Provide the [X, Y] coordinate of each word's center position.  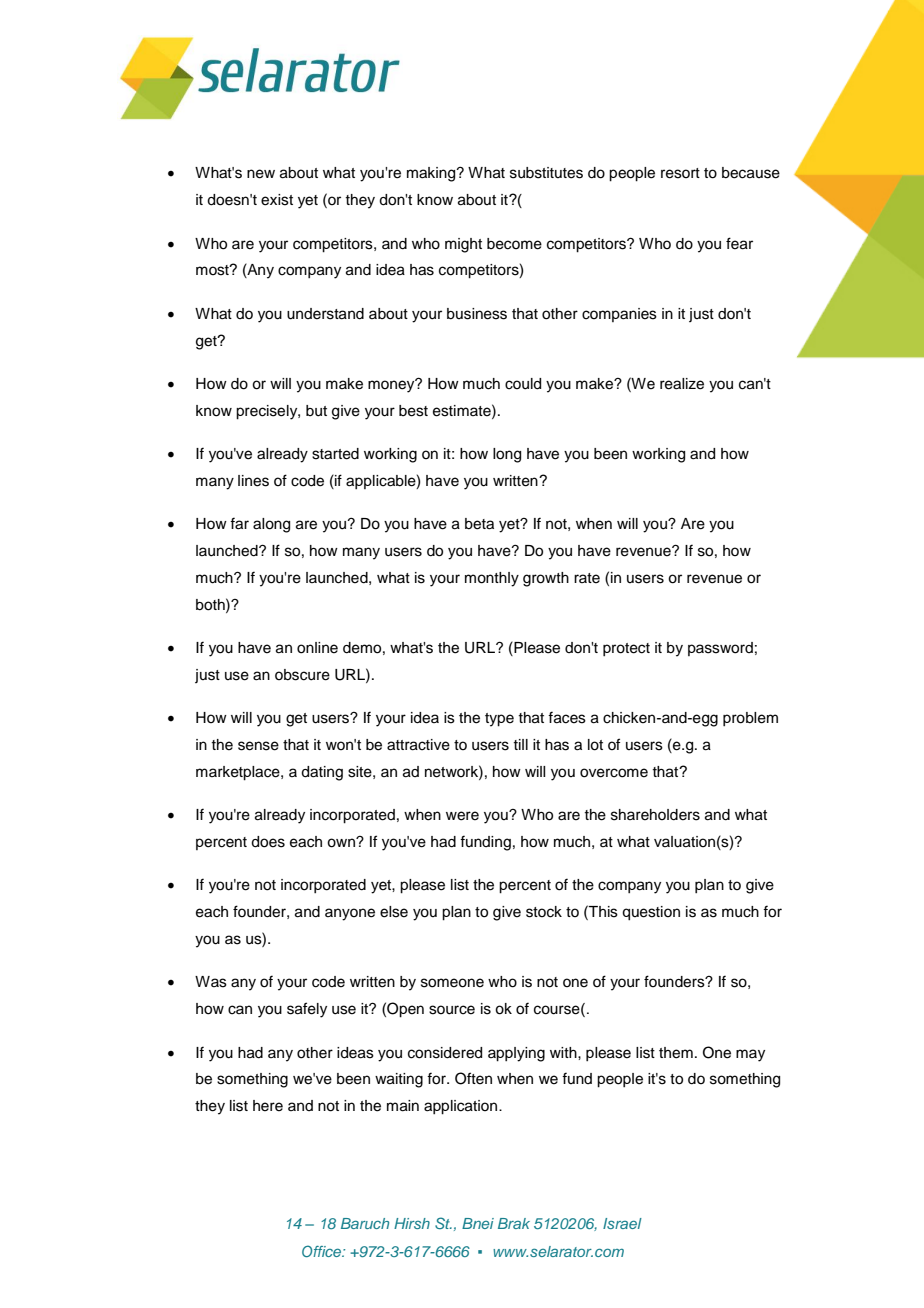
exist [277, 200]
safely [307, 1010]
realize [682, 384]
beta [479, 524]
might [463, 245]
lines [253, 481]
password [720, 649]
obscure [302, 675]
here [268, 1106]
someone [452, 983]
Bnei [478, 1223]
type [499, 720]
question [651, 913]
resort [680, 173]
